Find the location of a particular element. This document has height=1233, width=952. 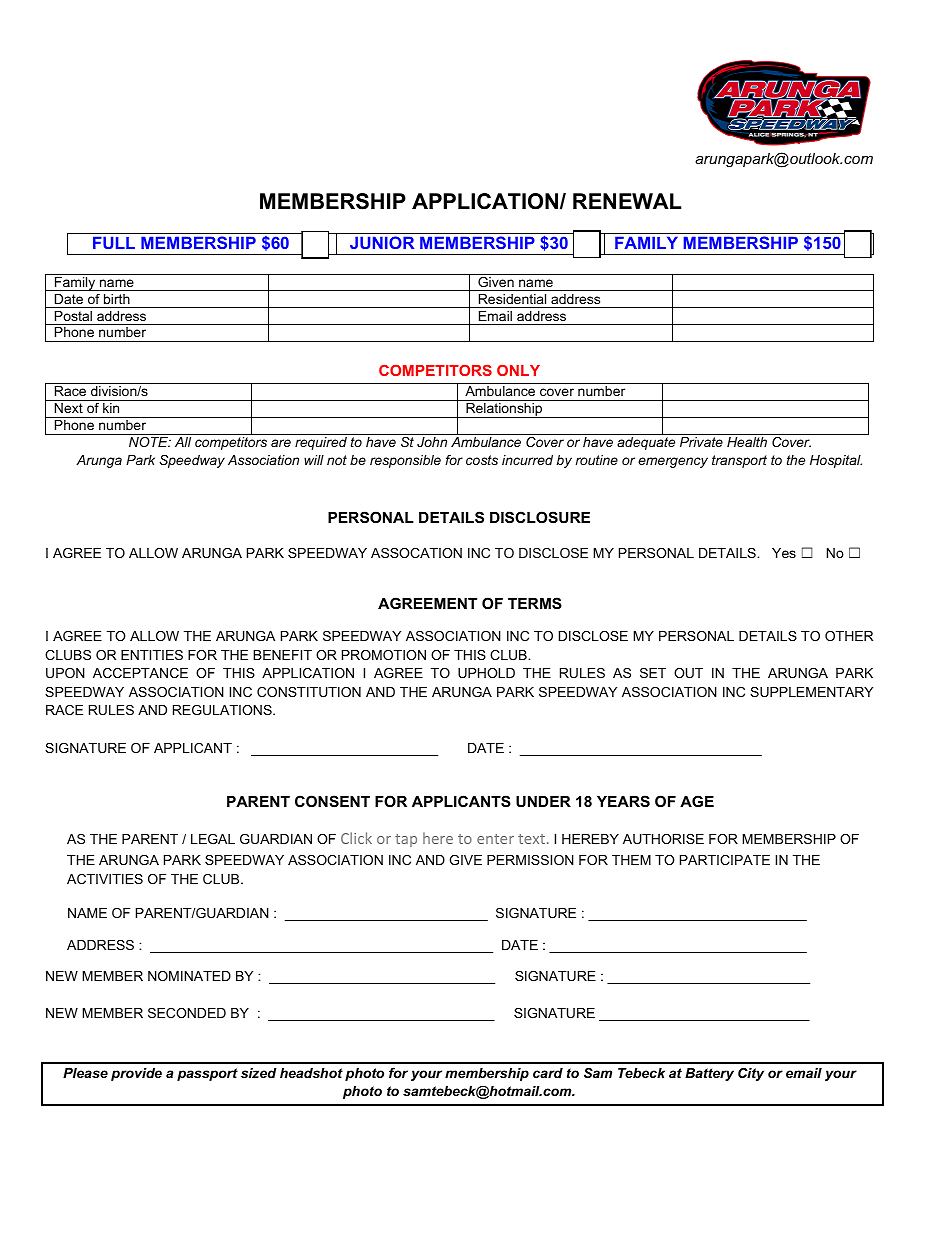

card is located at coordinates (548, 1073).
